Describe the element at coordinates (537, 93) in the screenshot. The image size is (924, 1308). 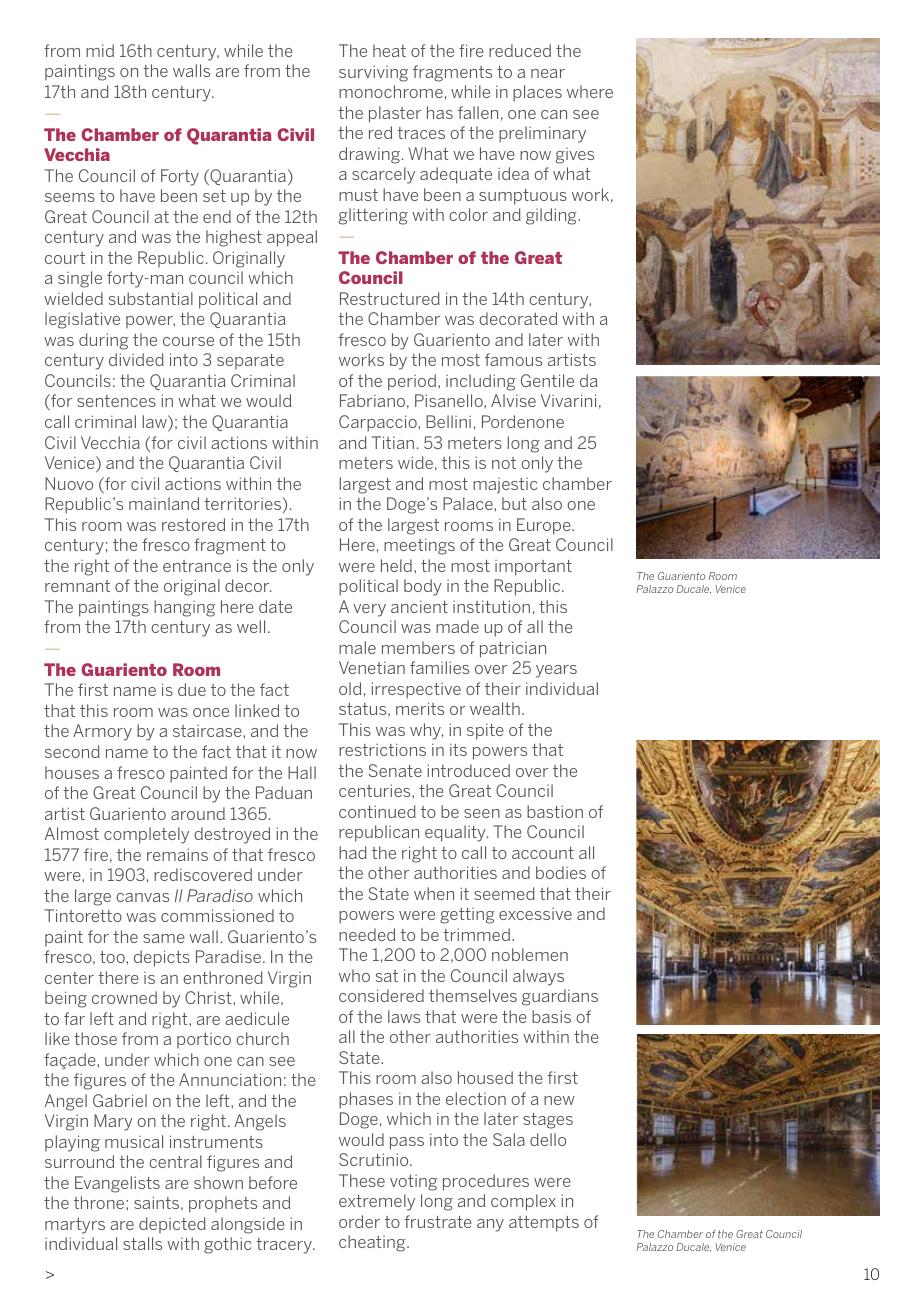
I see `places` at that location.
